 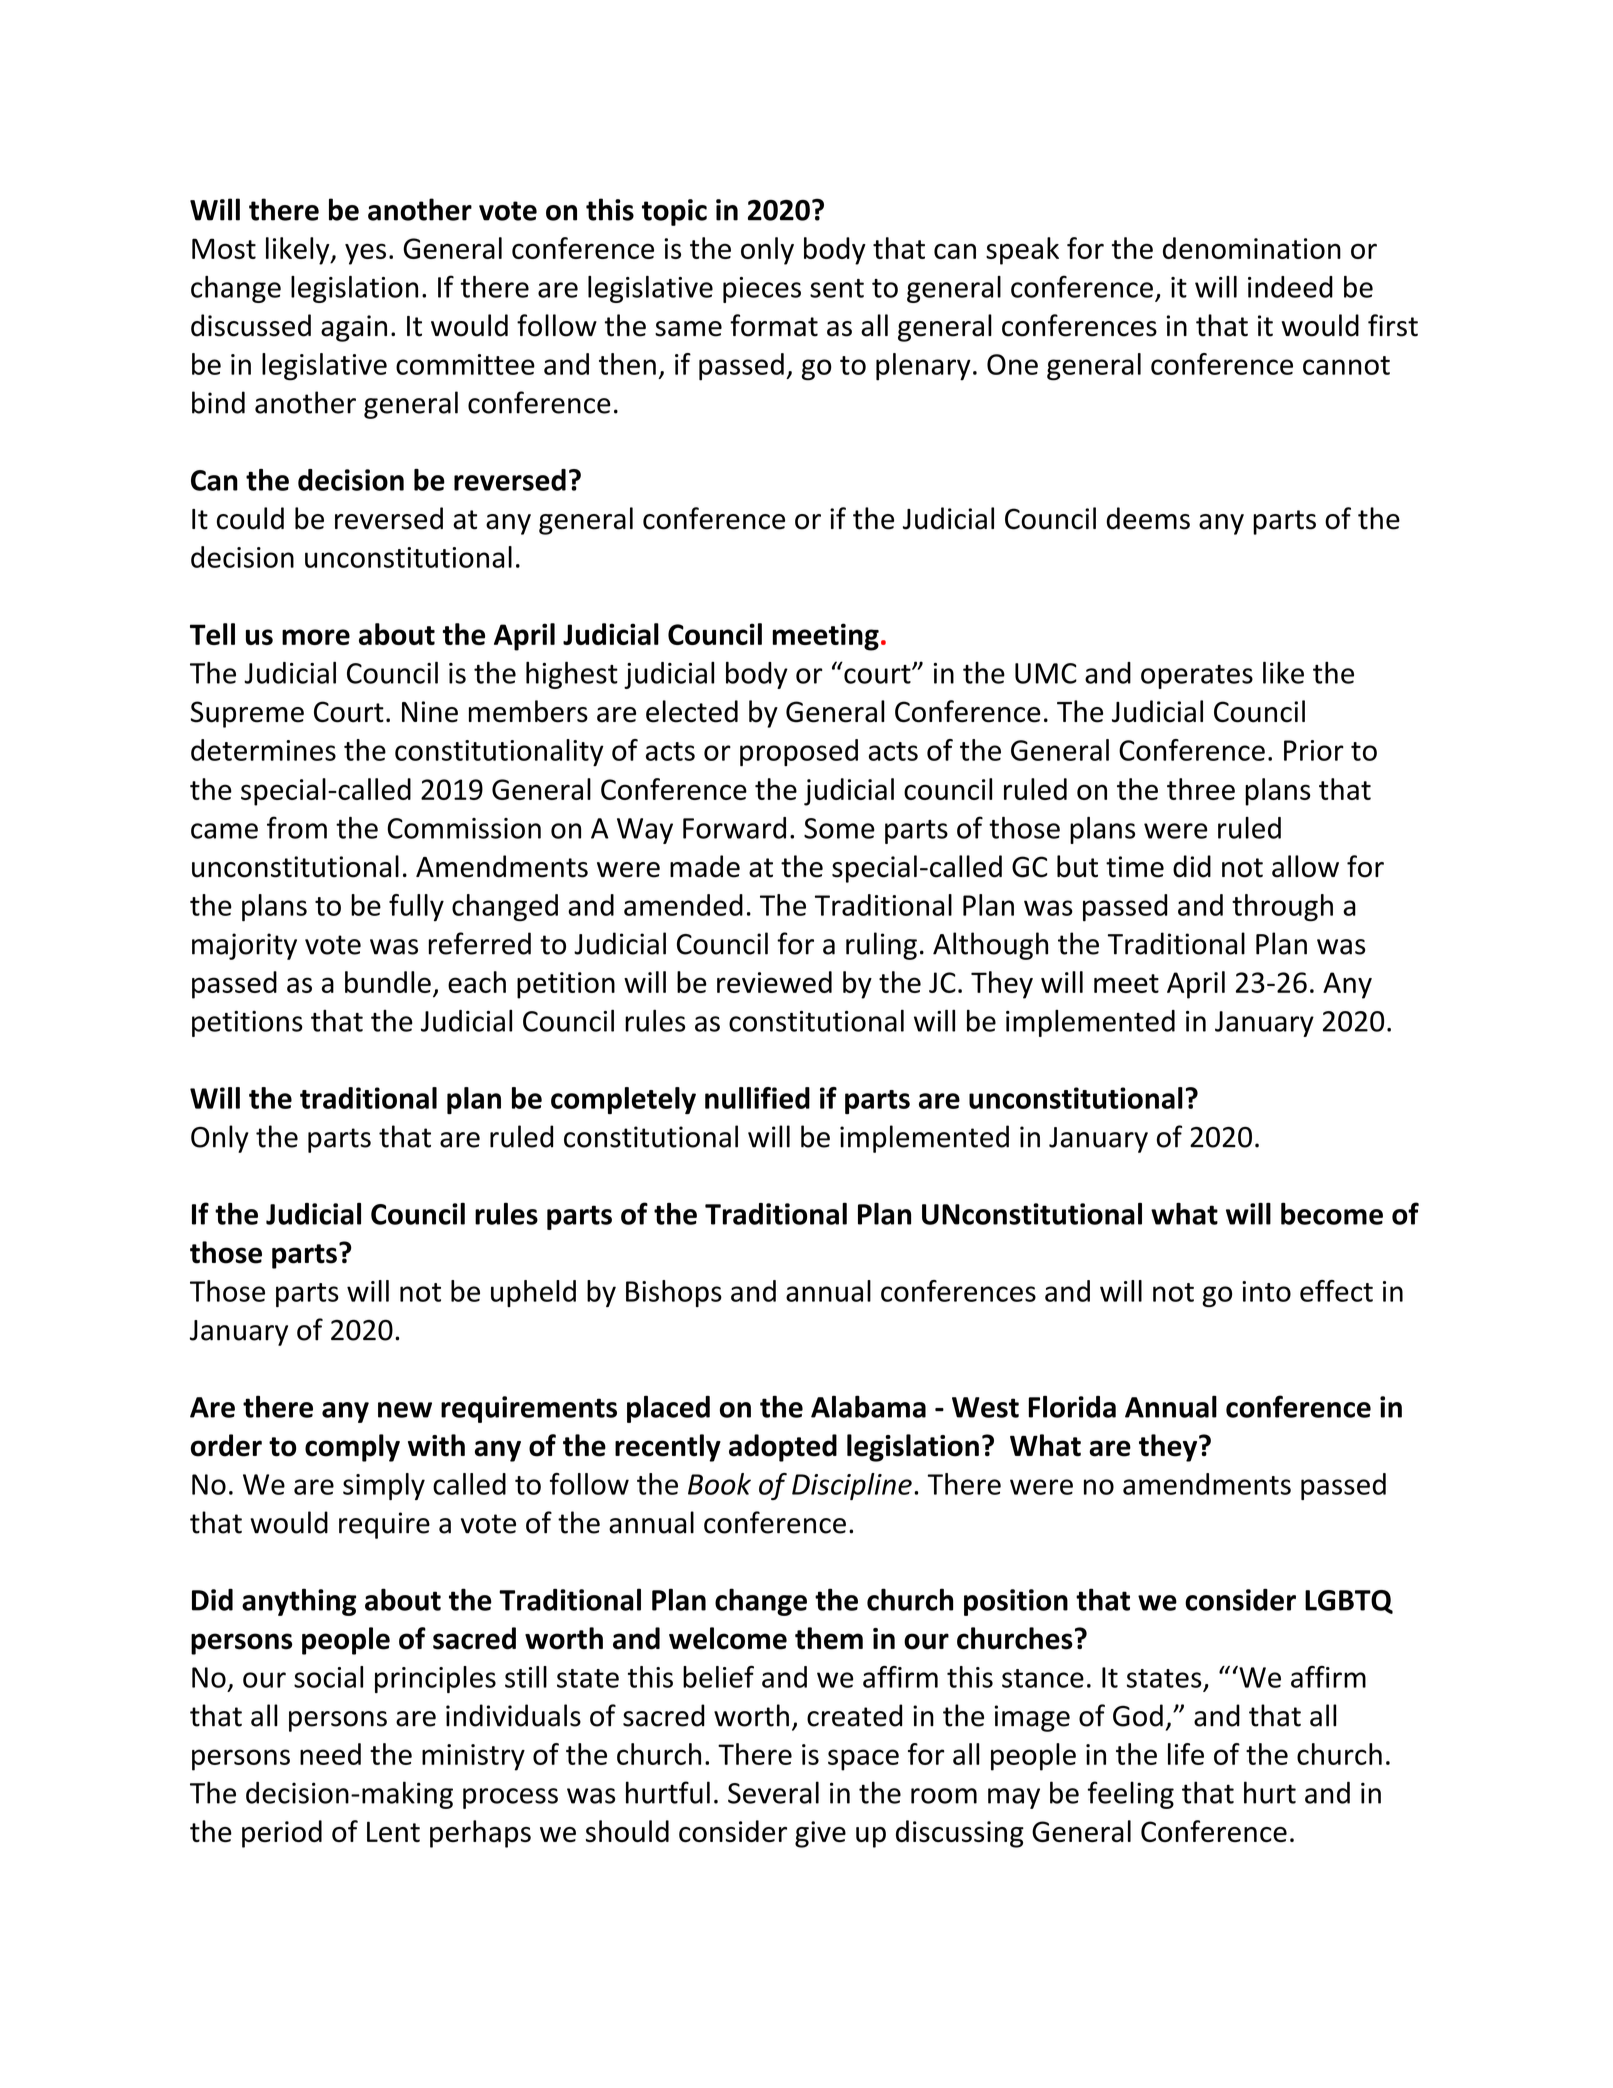 What do you see at coordinates (774, 982) in the document?
I see `reviewed` at bounding box center [774, 982].
